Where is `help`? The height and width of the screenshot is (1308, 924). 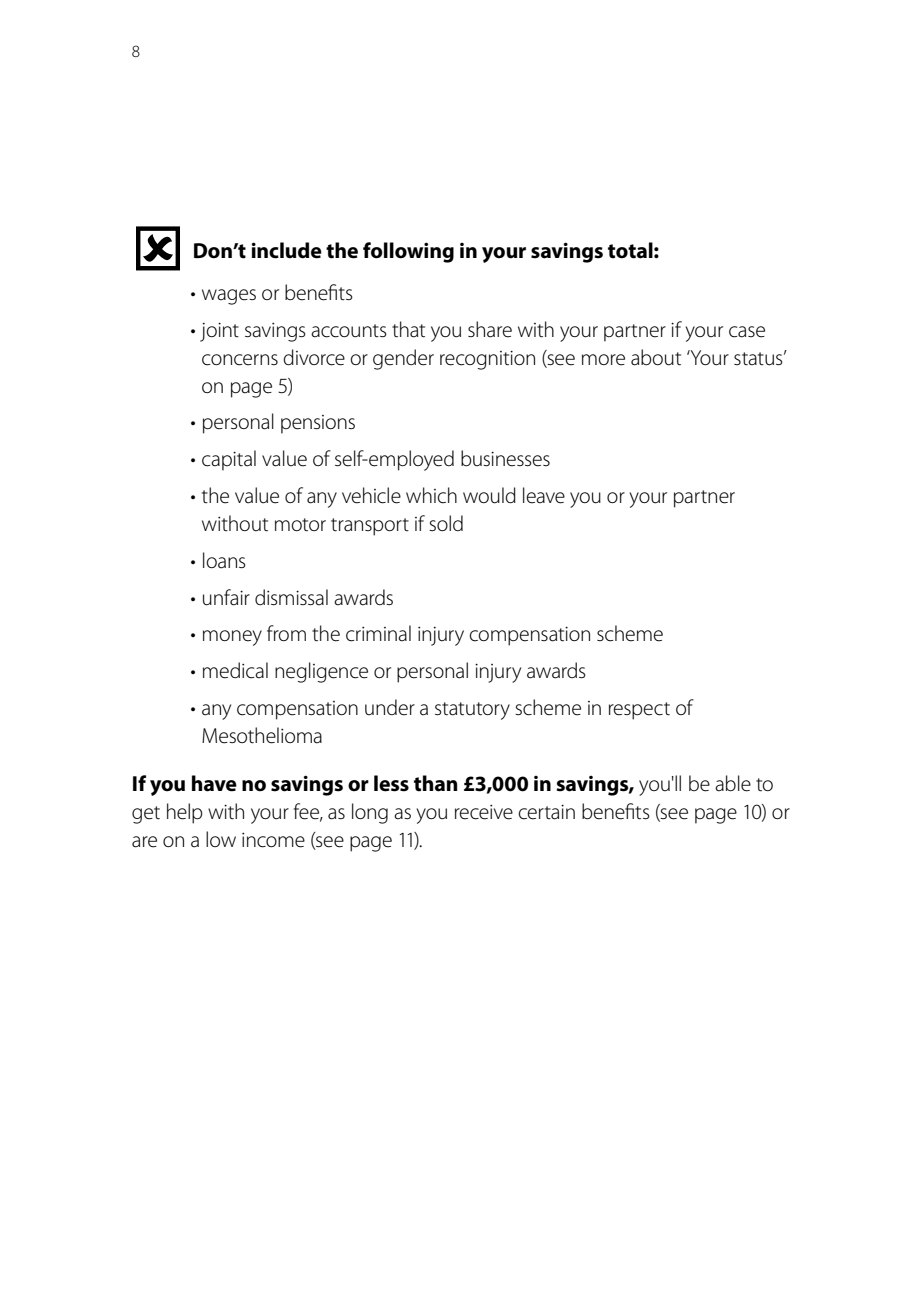
help is located at coordinates (185, 813).
